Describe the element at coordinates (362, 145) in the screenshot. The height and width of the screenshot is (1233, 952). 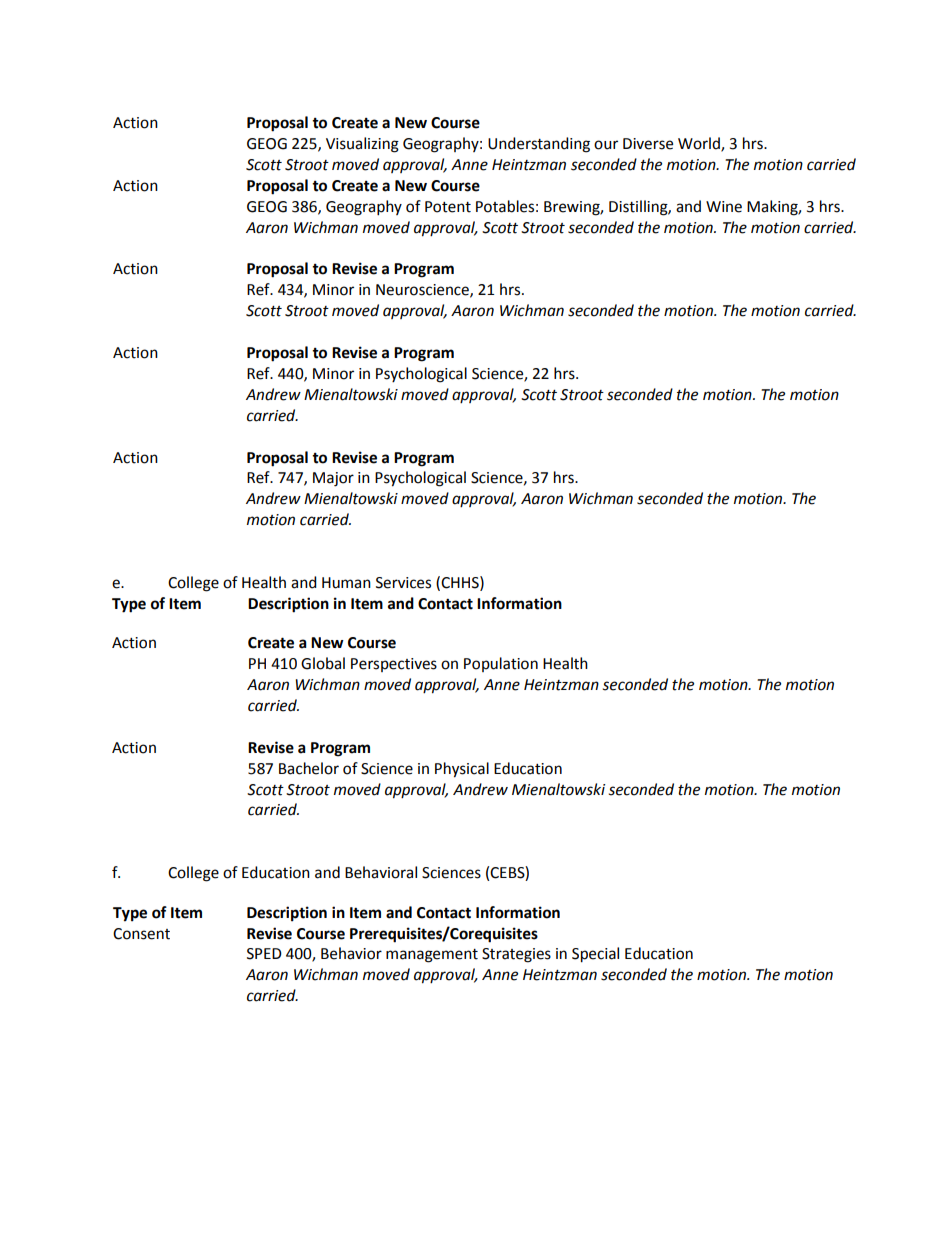
I see `Visualizing` at that location.
